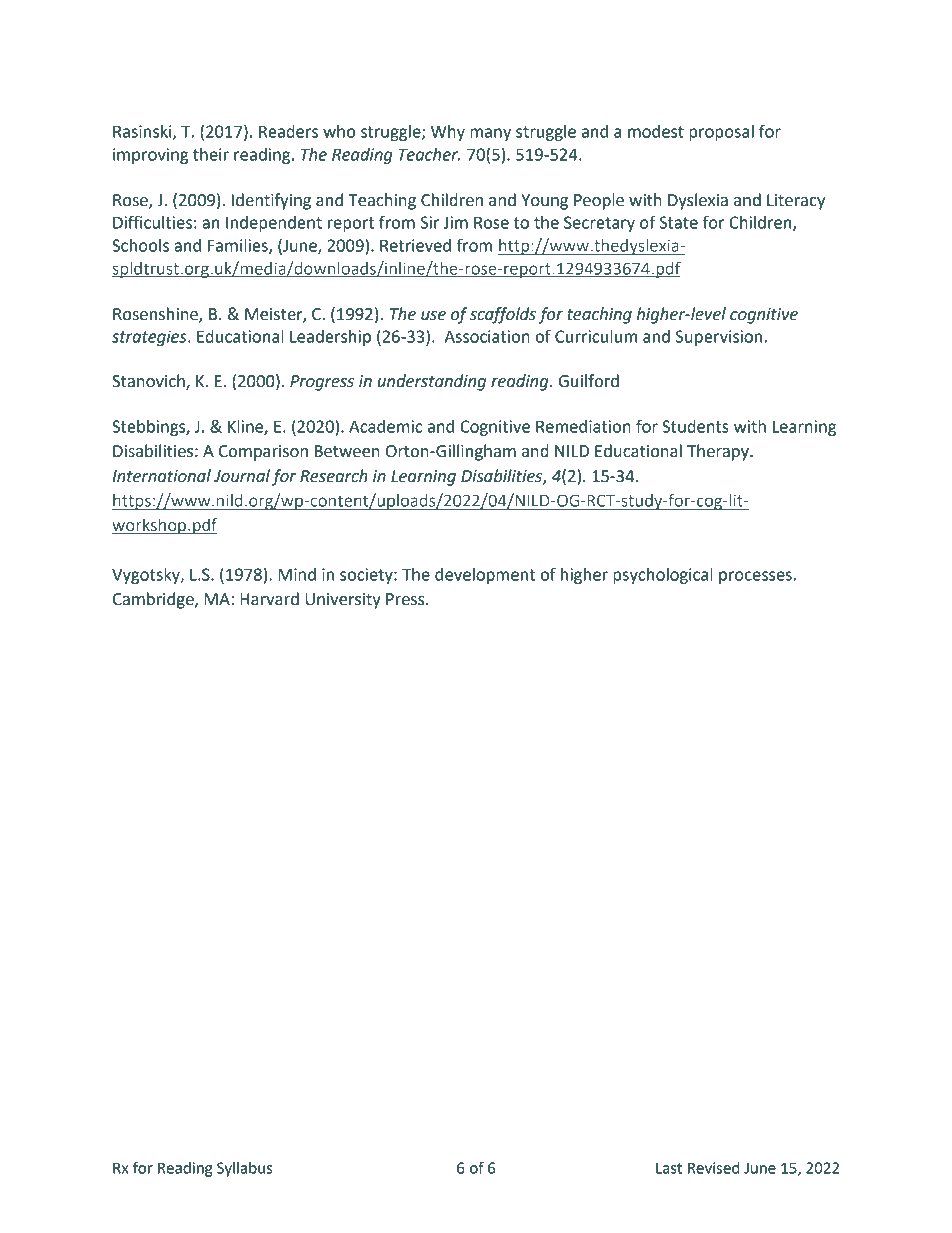 The image size is (952, 1233). What do you see at coordinates (713, 1168) in the screenshot?
I see `Revised` at bounding box center [713, 1168].
